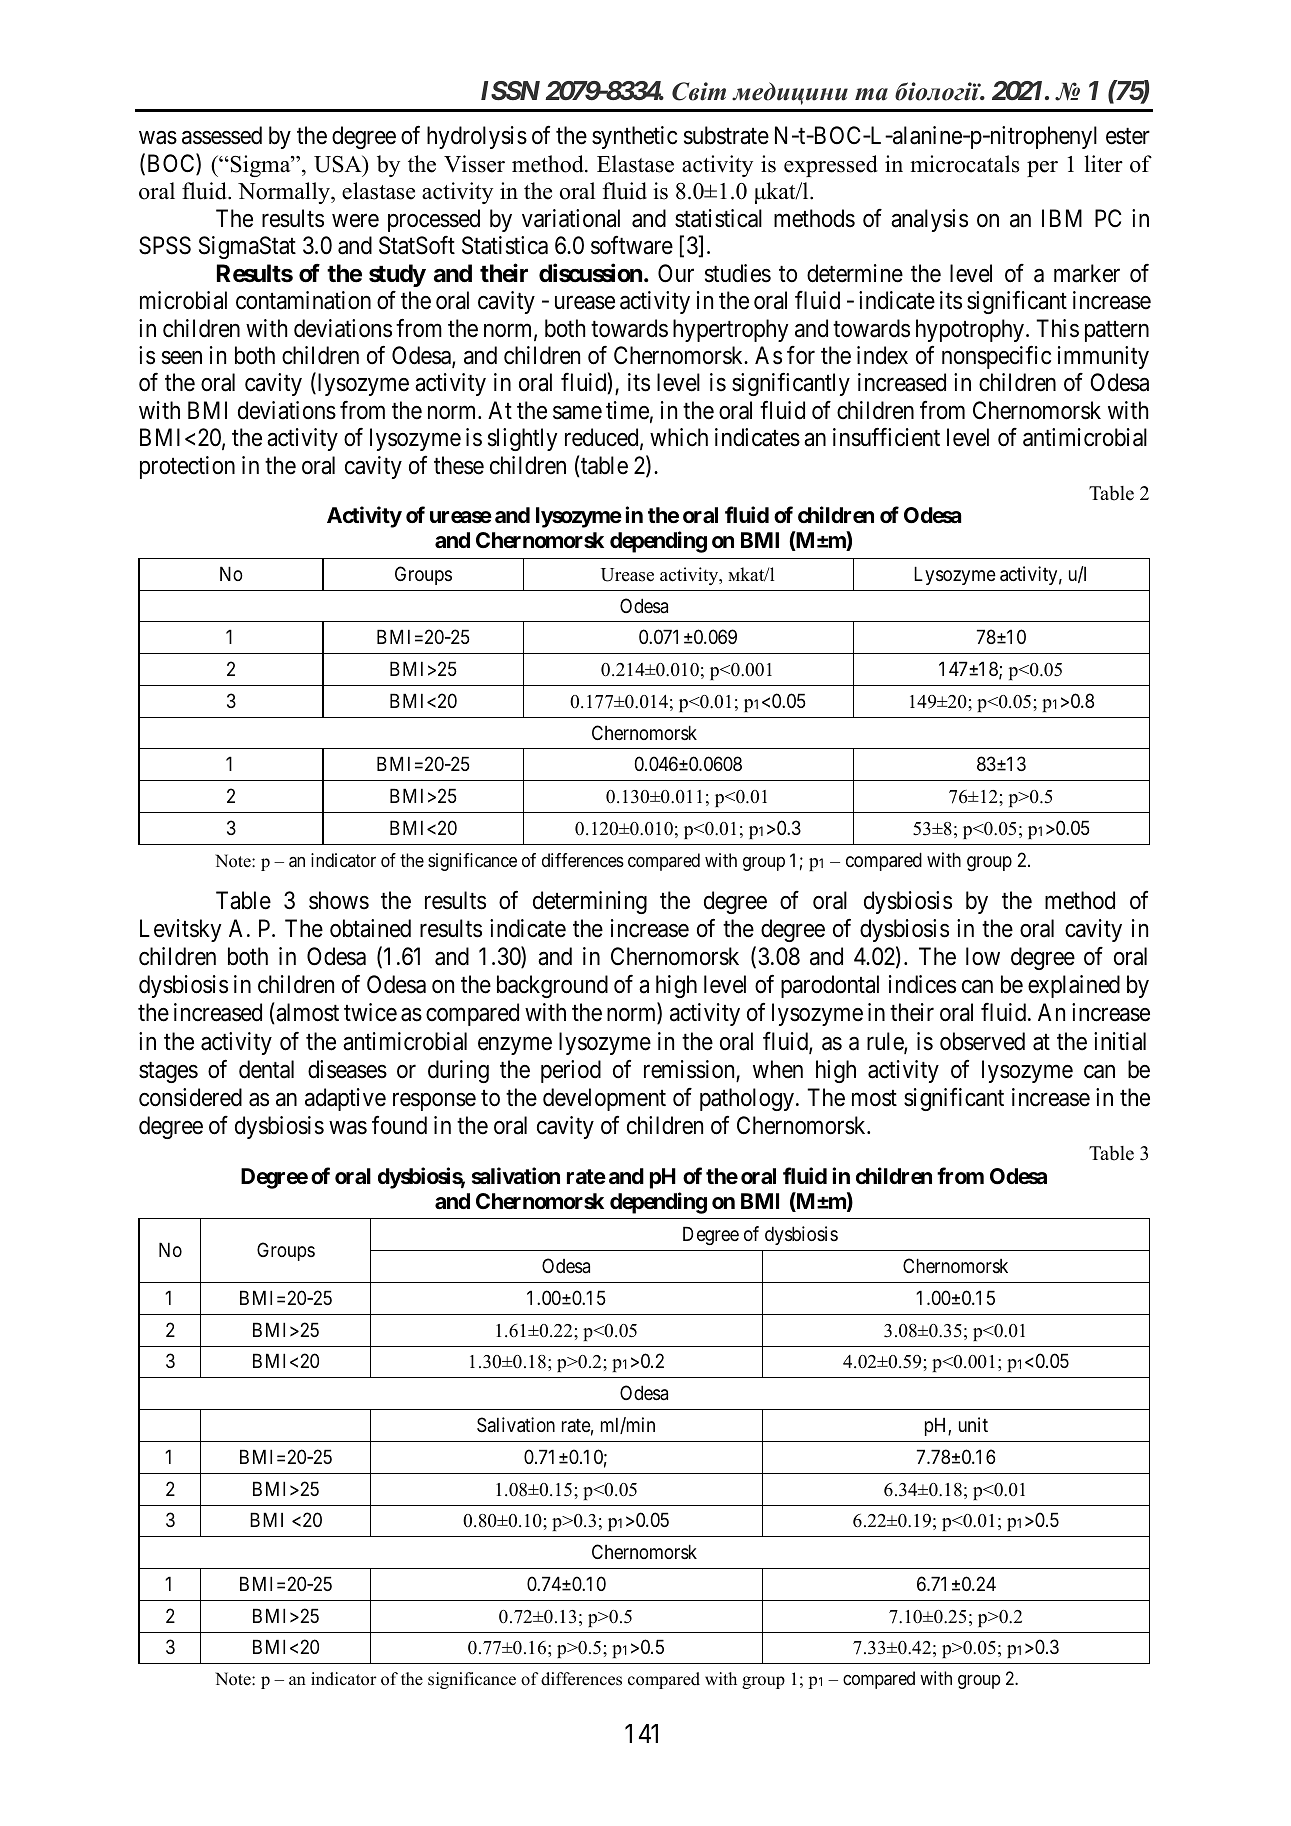 This image has width=1291, height=1826. Describe the element at coordinates (187, 467) in the image. I see `protection` at that location.
